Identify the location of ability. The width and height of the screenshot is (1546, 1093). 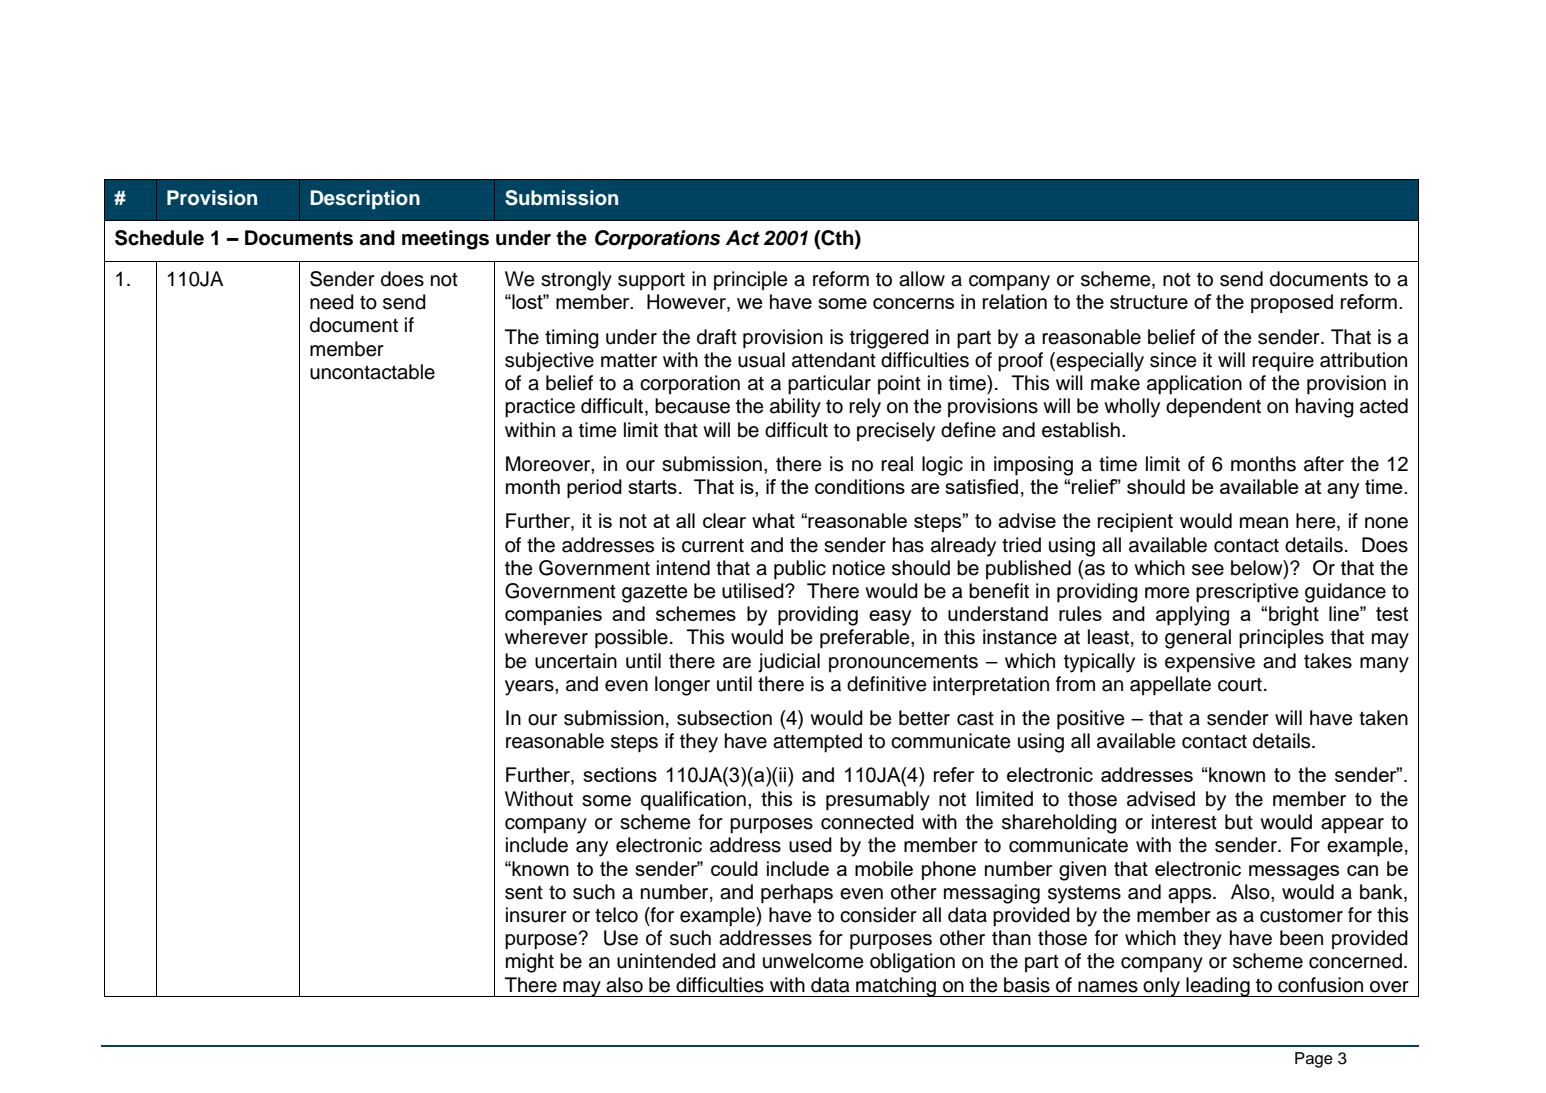
(795, 408).
